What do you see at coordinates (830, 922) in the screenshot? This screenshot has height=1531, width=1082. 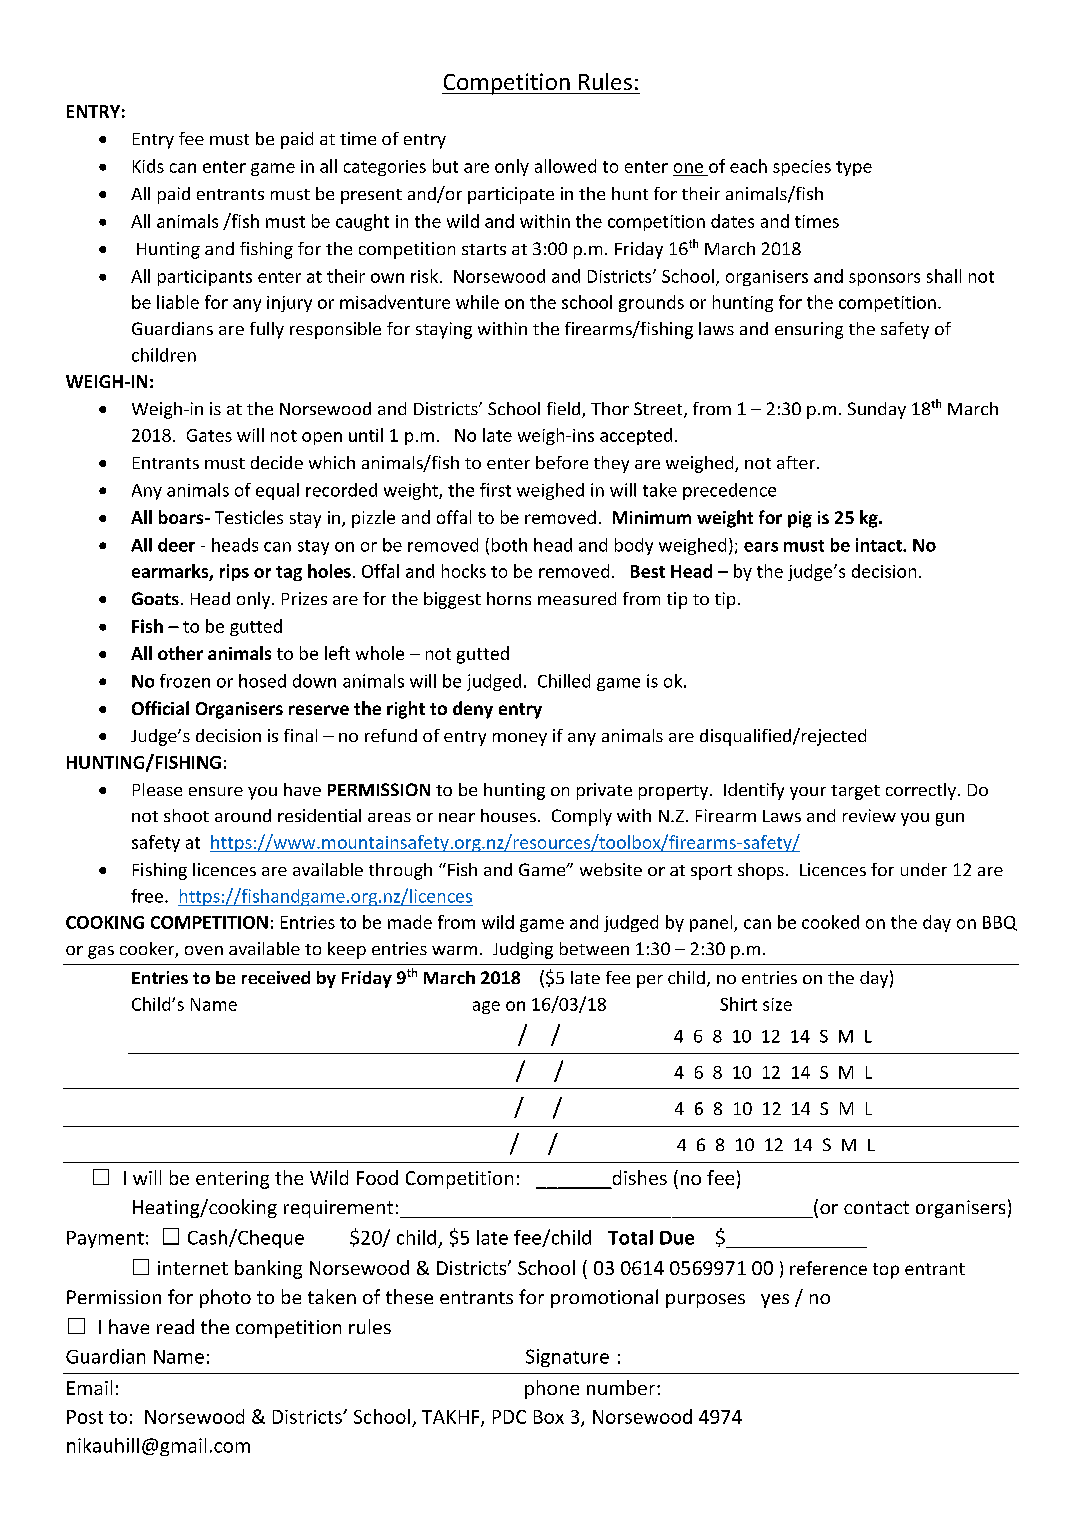 I see `cooked` at bounding box center [830, 922].
